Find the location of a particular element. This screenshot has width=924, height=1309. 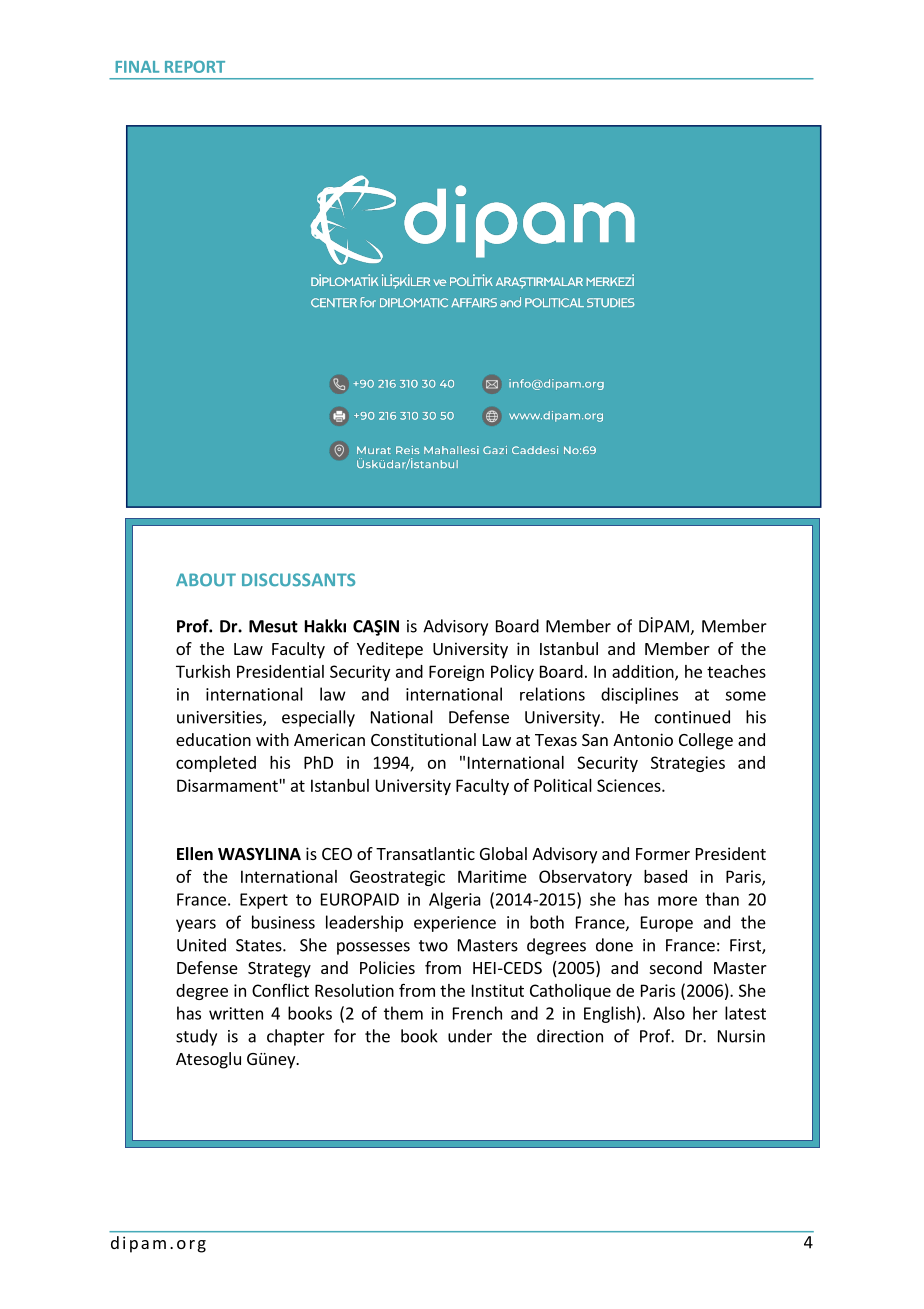

Also is located at coordinates (669, 1013).
